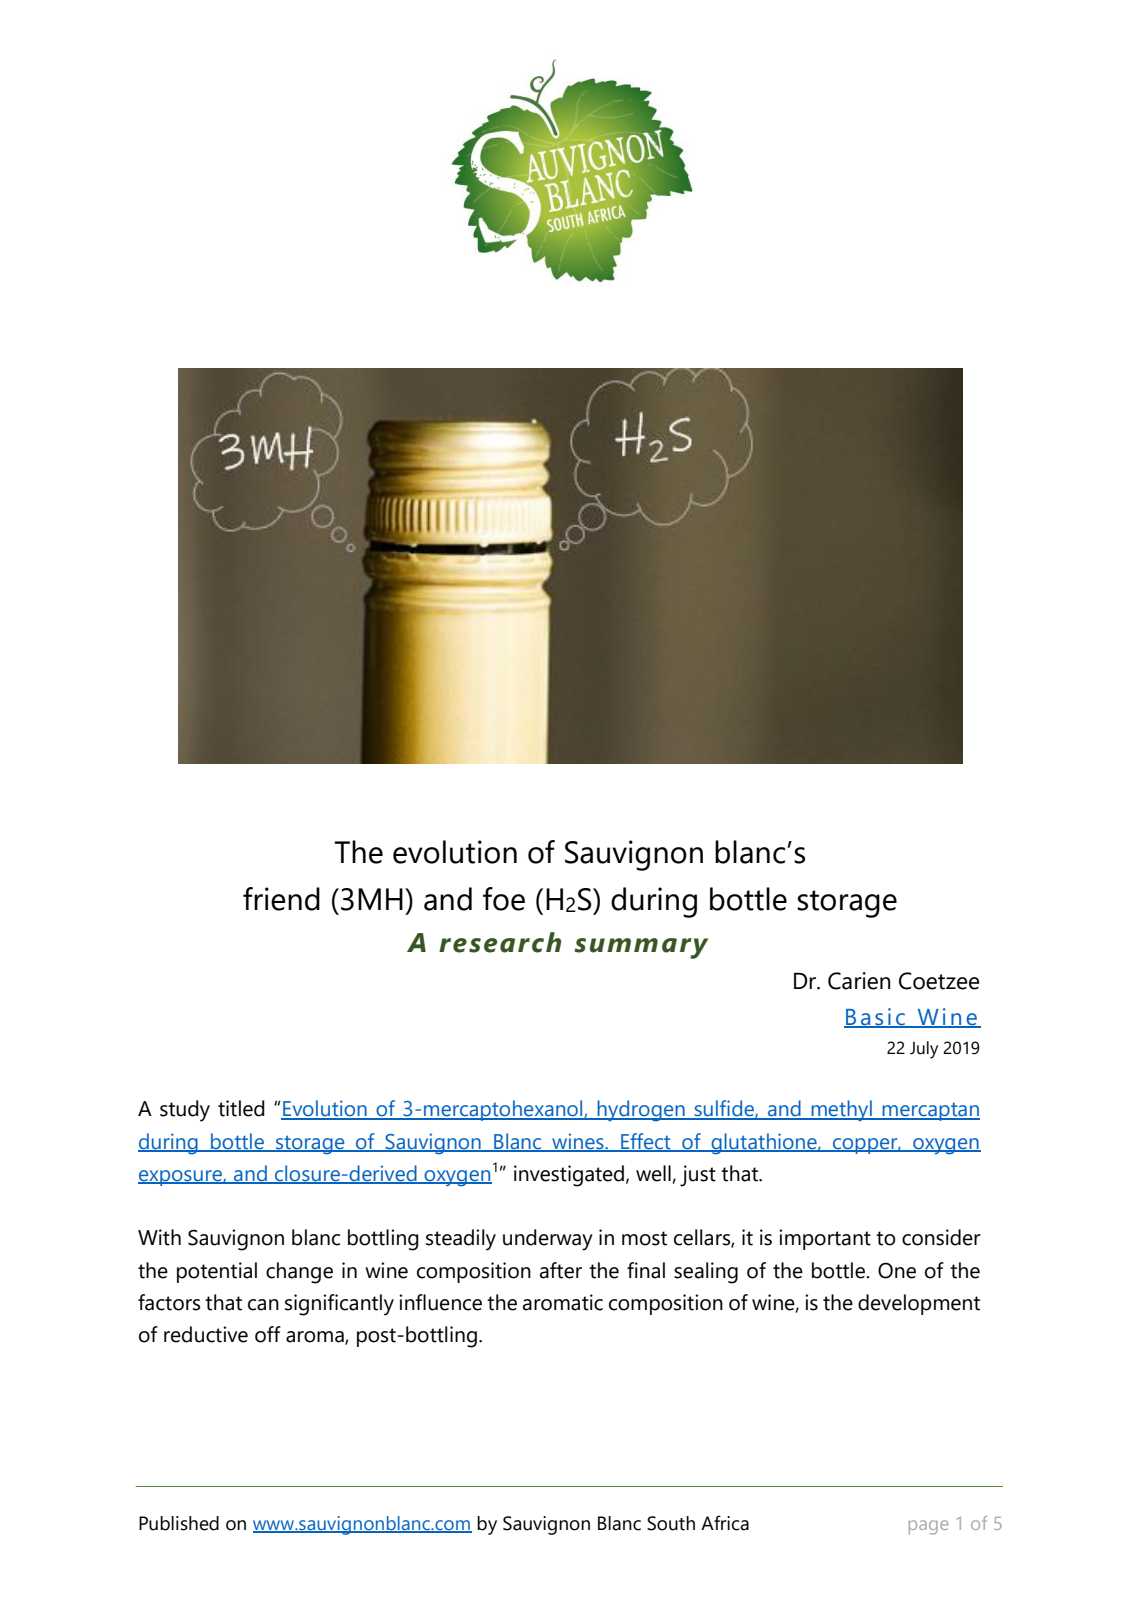 The image size is (1141, 1614). Describe the element at coordinates (268, 1334) in the screenshot. I see `off` at that location.
